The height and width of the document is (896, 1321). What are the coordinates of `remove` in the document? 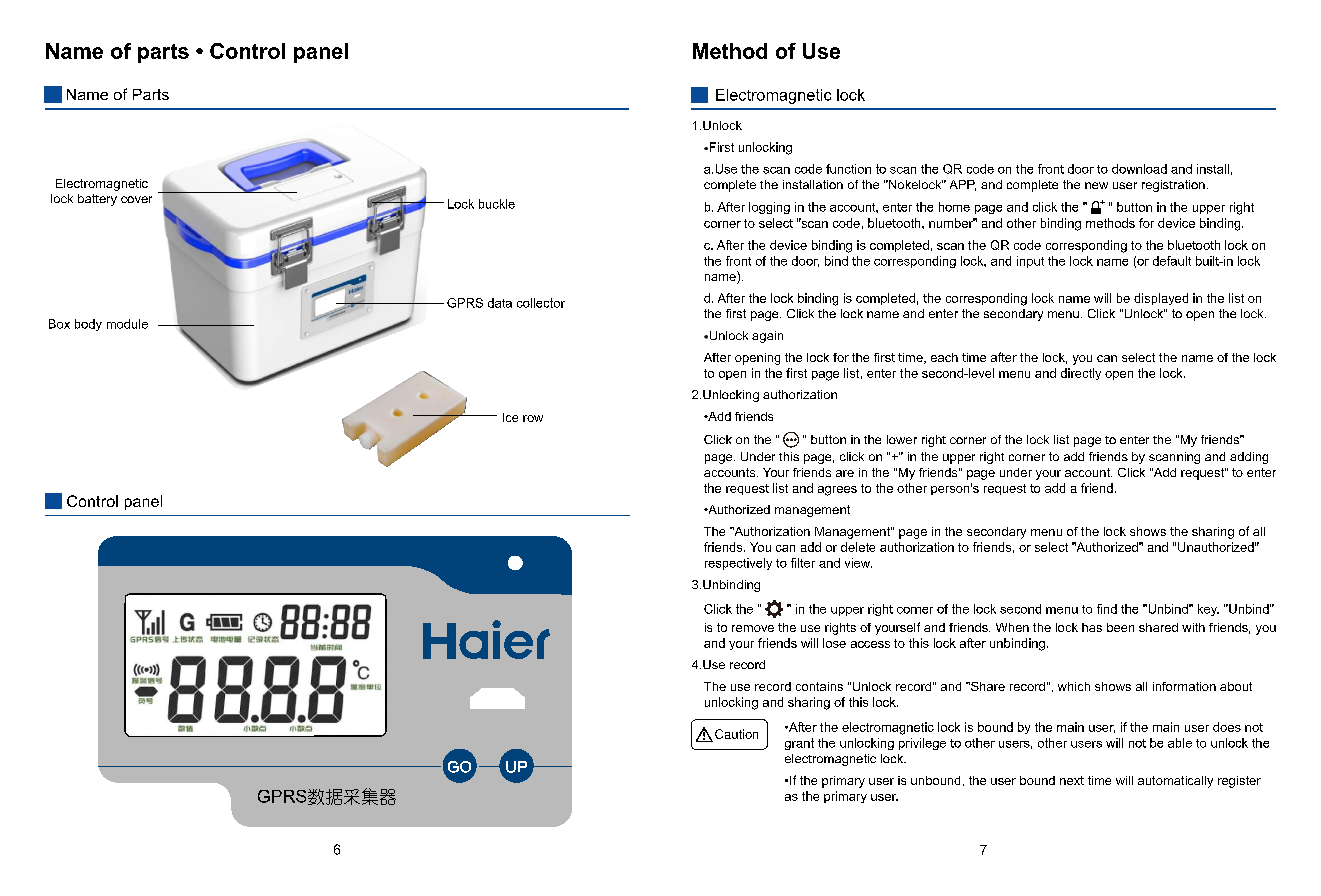 It's located at (753, 628).
